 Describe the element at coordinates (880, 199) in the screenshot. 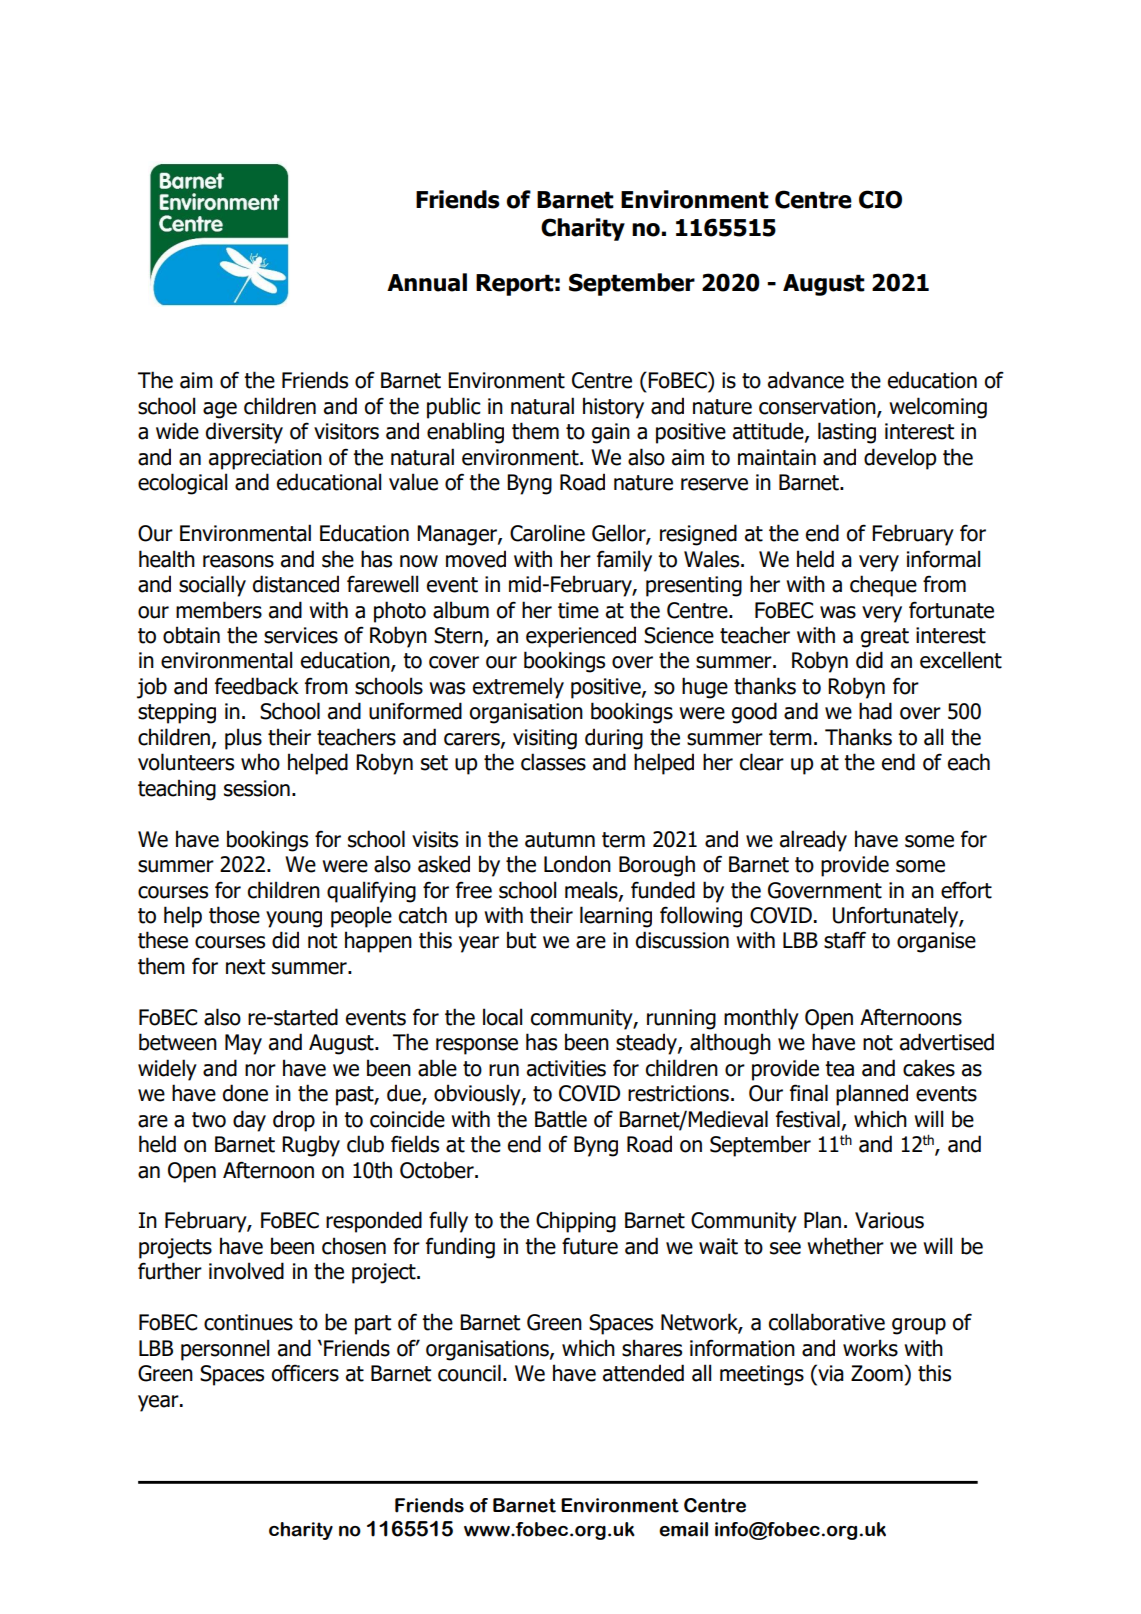

I see `CIO` at that location.
